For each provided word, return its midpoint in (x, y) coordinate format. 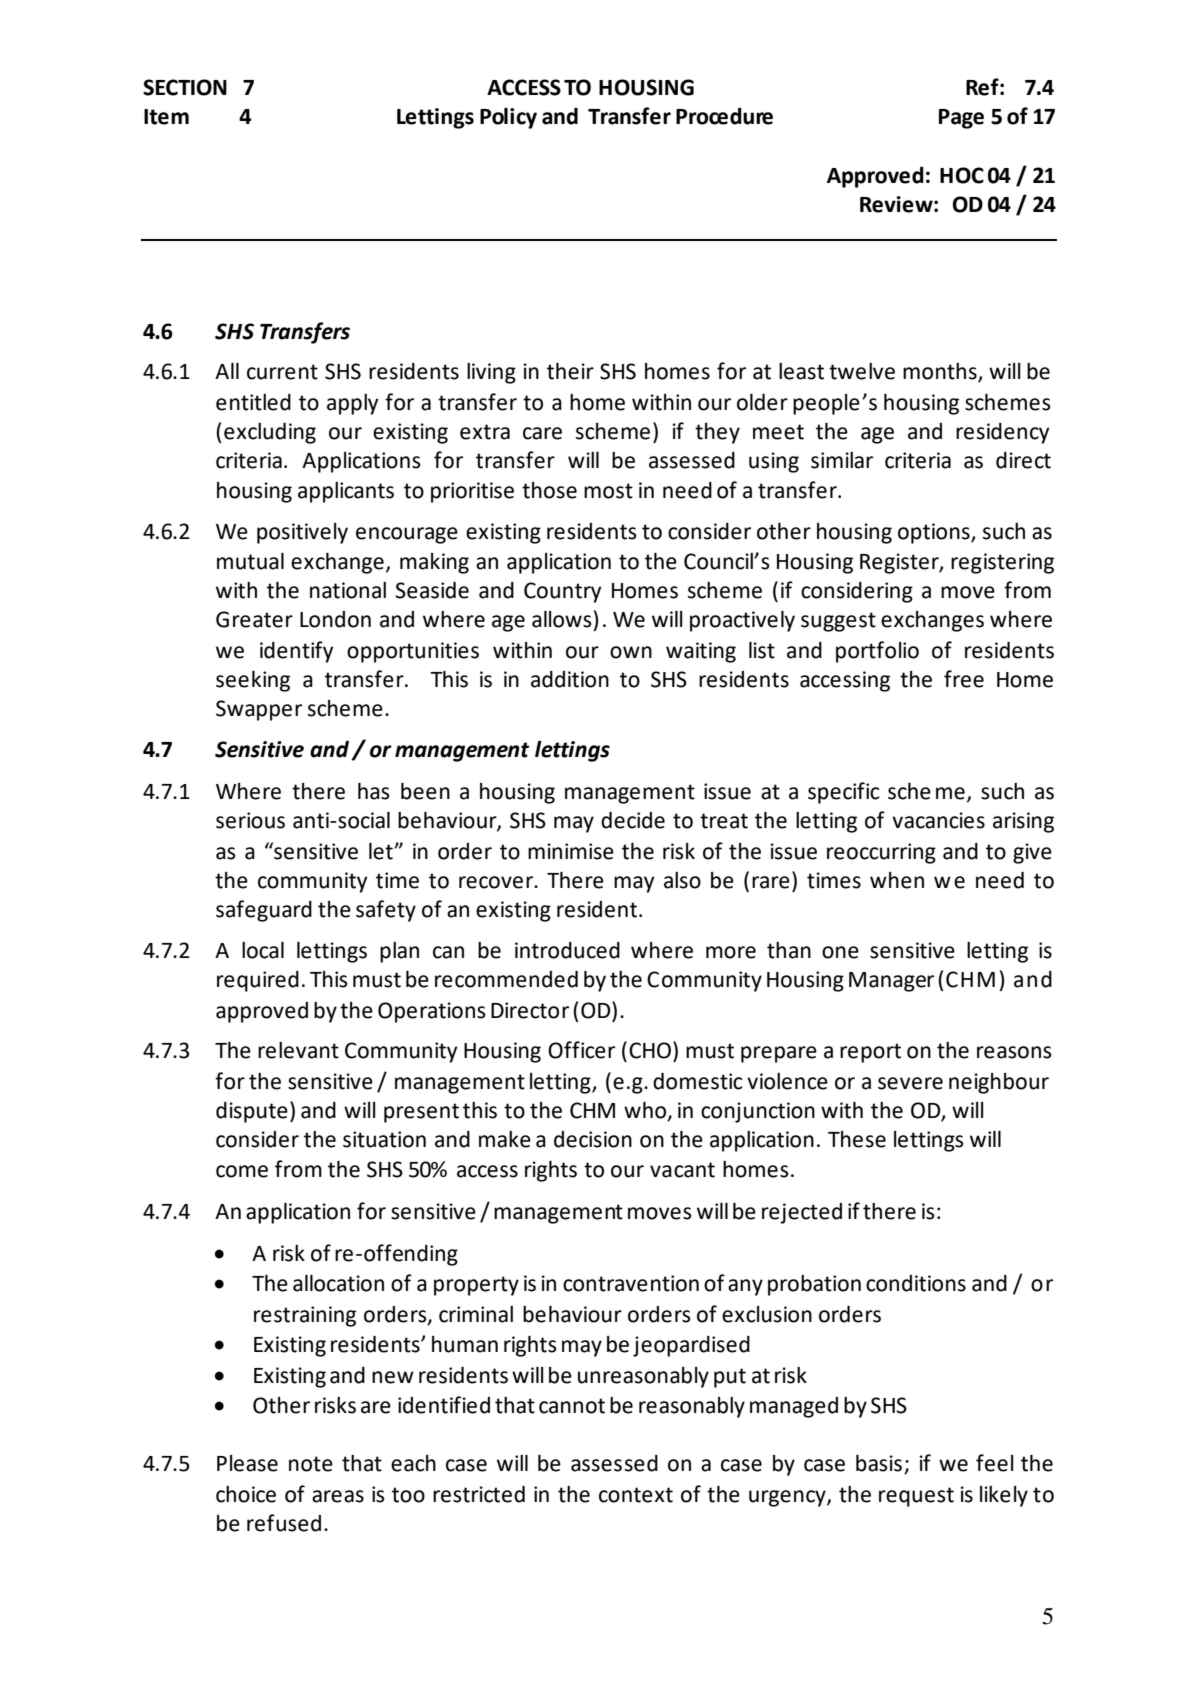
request (916, 1497)
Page (961, 119)
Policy (508, 118)
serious (250, 820)
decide (633, 820)
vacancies (938, 820)
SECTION (185, 87)
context (636, 1495)
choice (246, 1494)
